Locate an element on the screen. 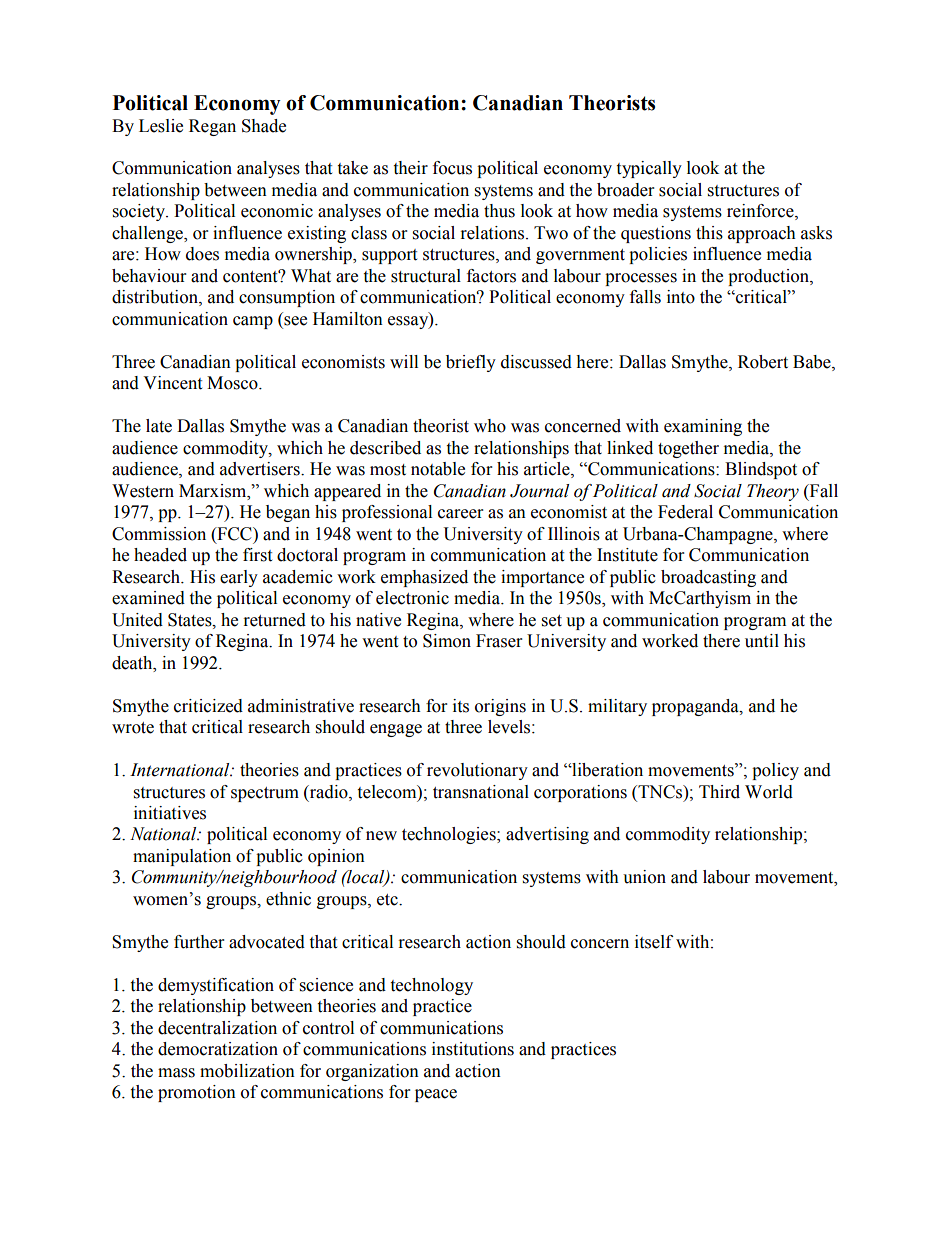 The image size is (952, 1233). focus is located at coordinates (452, 168).
